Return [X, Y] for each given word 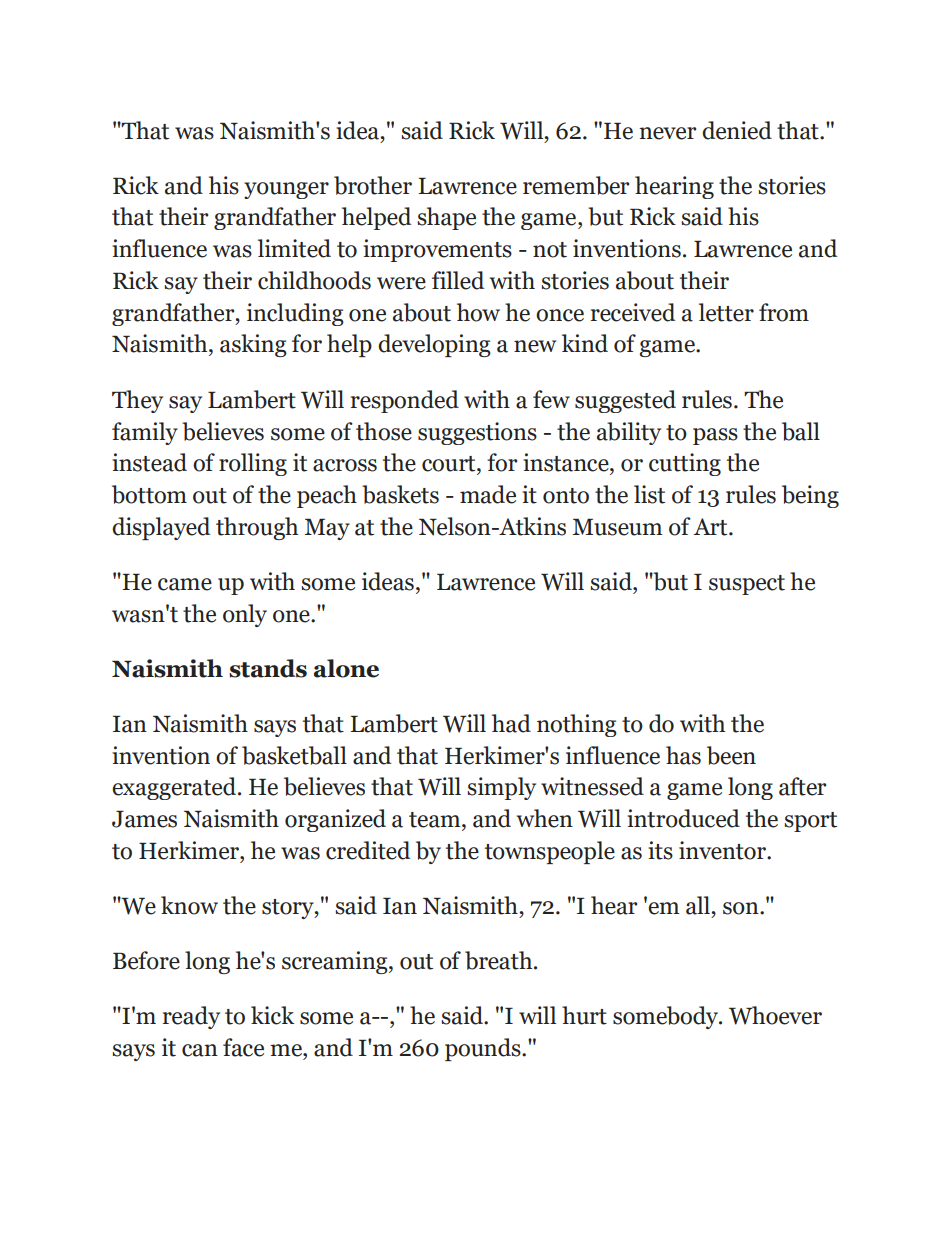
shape [446, 218]
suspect [747, 585]
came [185, 584]
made [488, 494]
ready [191, 1017]
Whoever [775, 1015]
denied [737, 130]
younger [286, 190]
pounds [484, 1049]
